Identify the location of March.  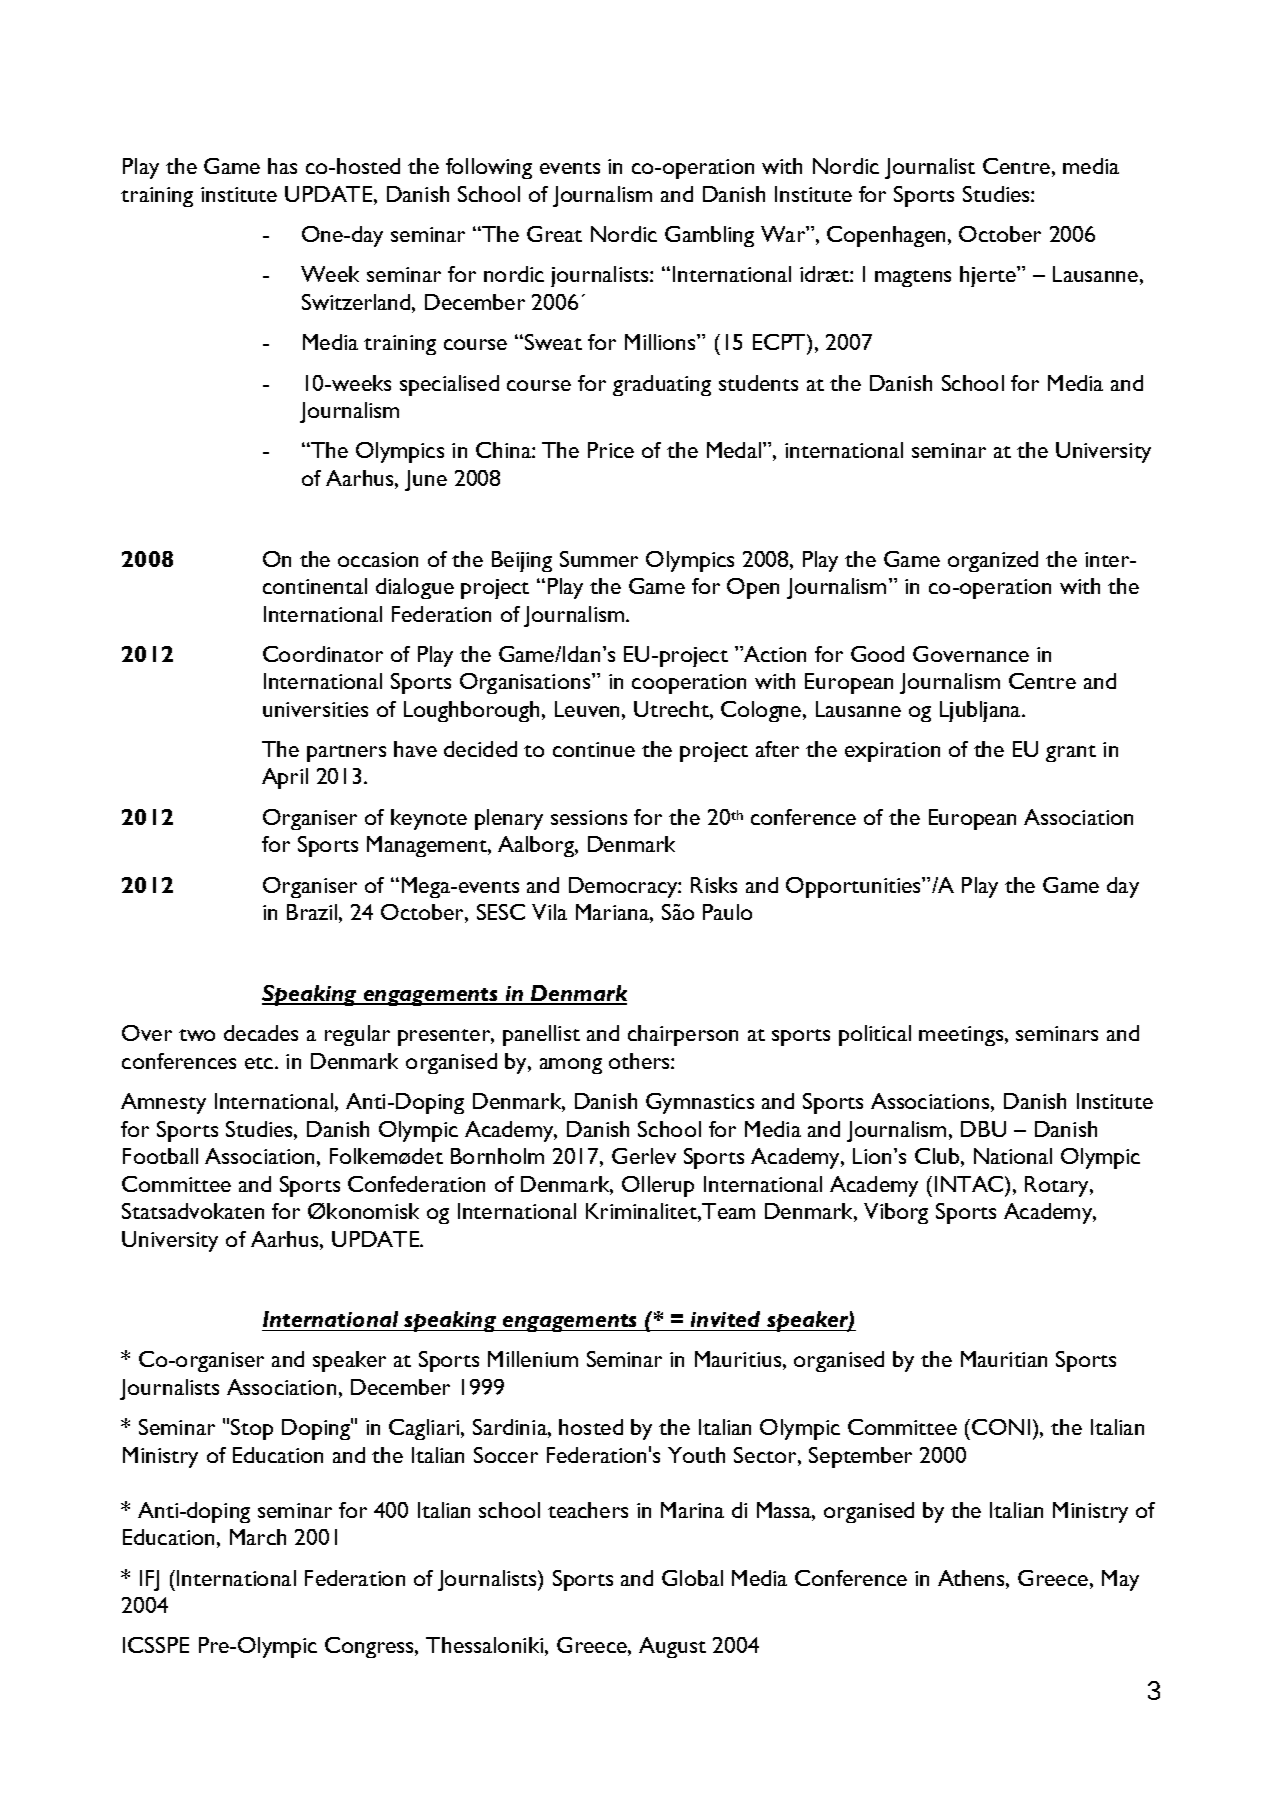
(258, 1537).
